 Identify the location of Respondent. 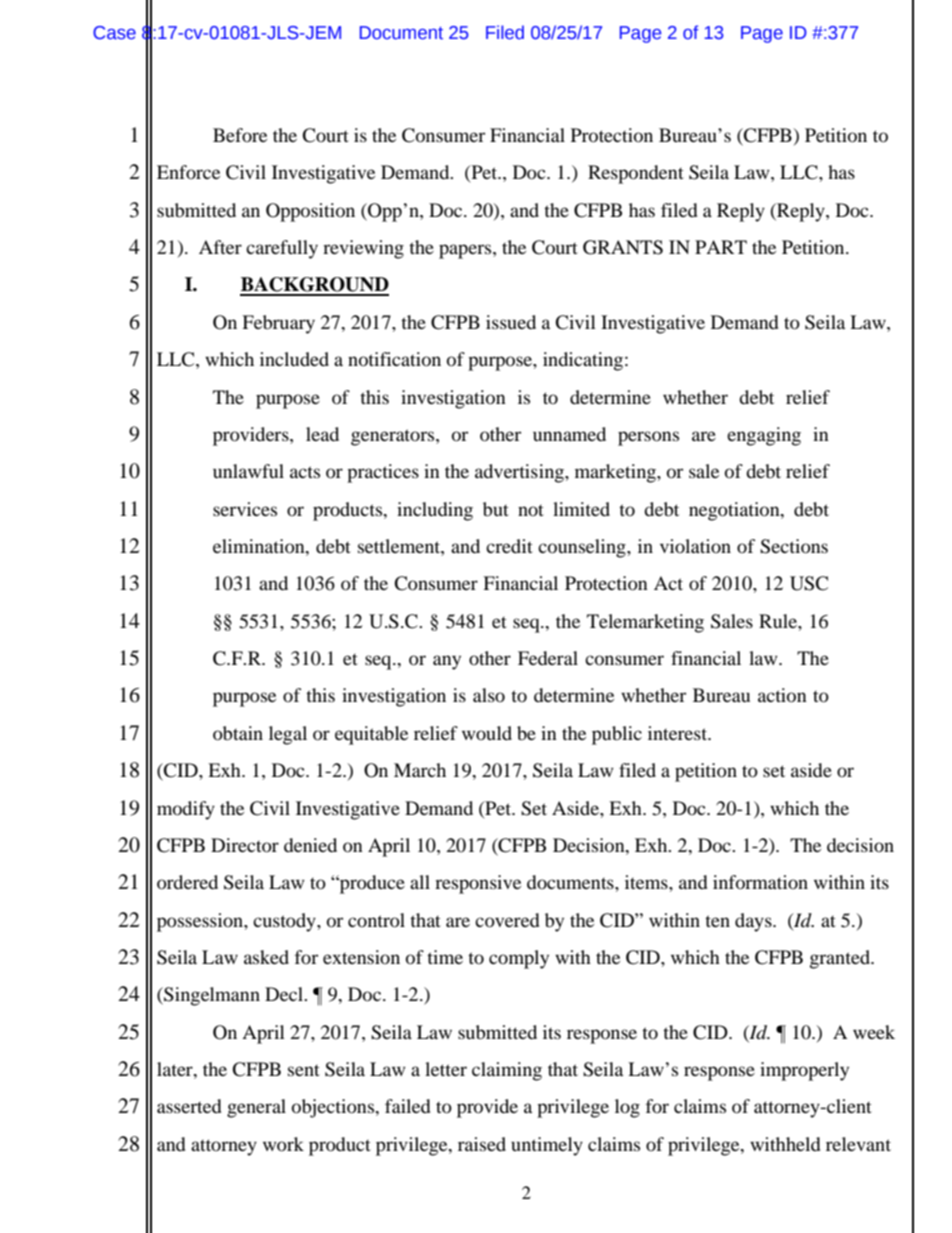
(636, 174).
